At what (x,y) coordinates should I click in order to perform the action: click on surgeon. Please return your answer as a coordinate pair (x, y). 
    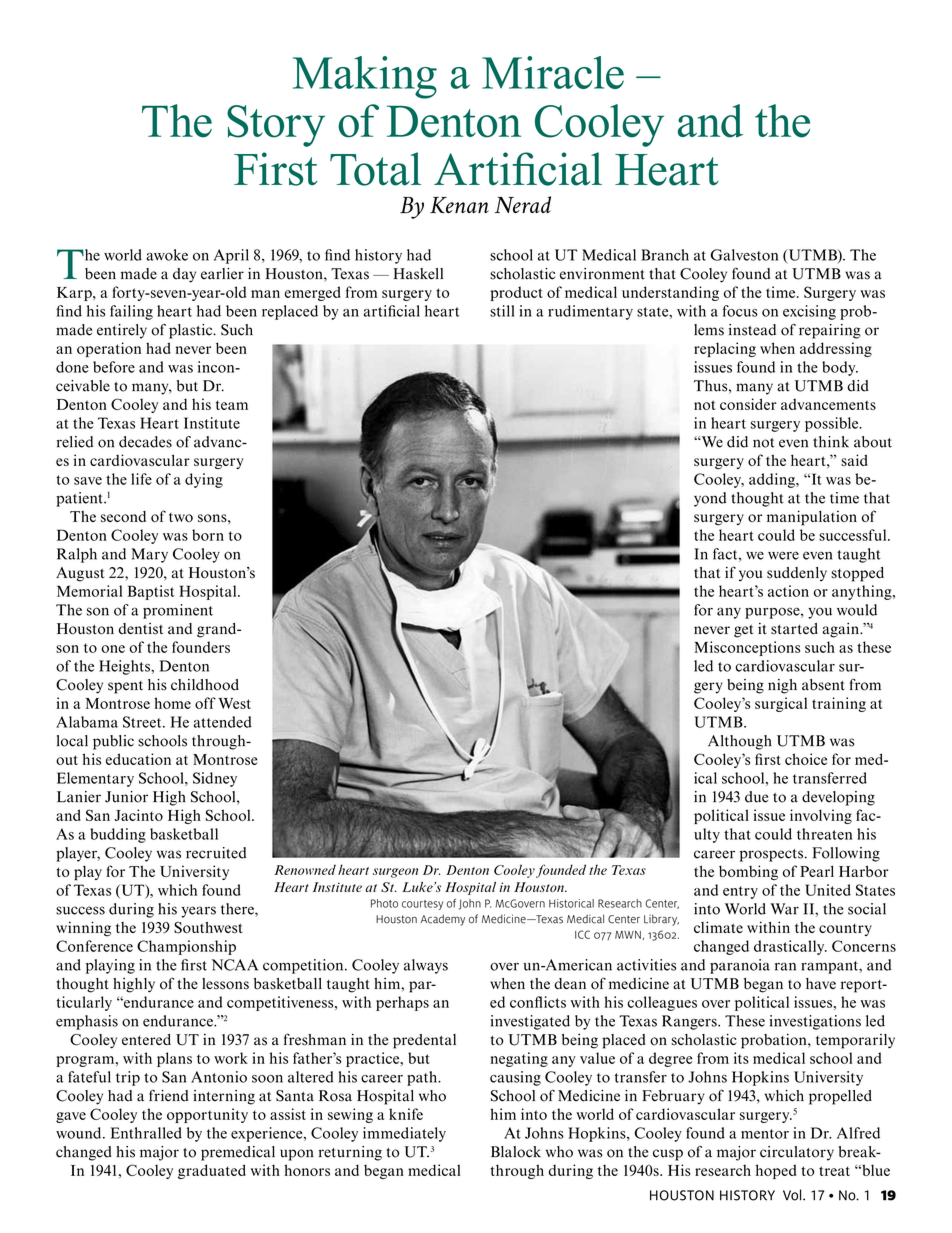
    Looking at the image, I should click on (395, 873).
